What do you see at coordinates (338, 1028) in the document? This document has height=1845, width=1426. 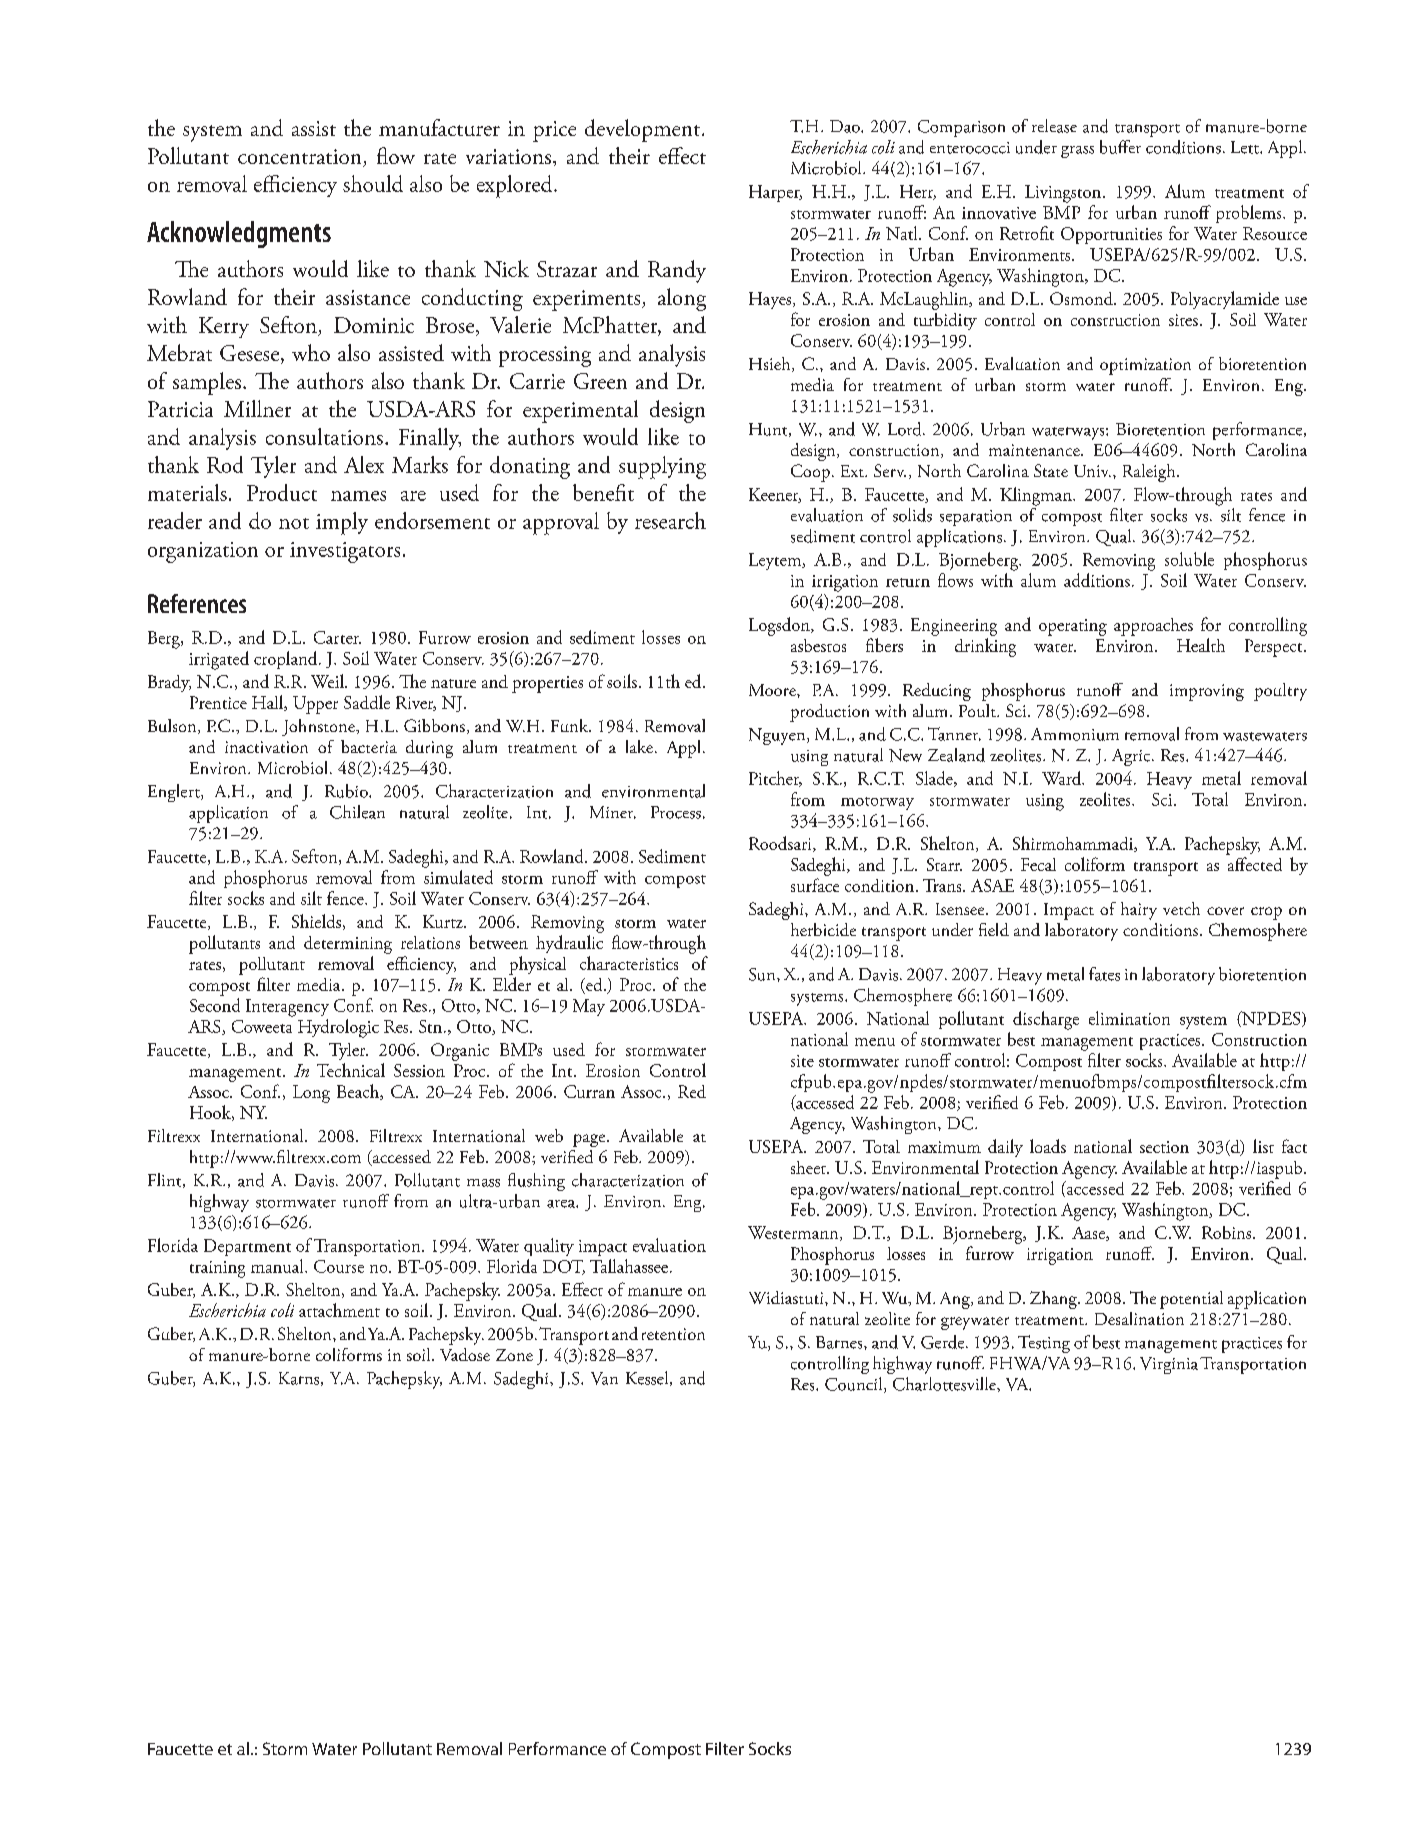 I see `Hydrologic` at bounding box center [338, 1028].
